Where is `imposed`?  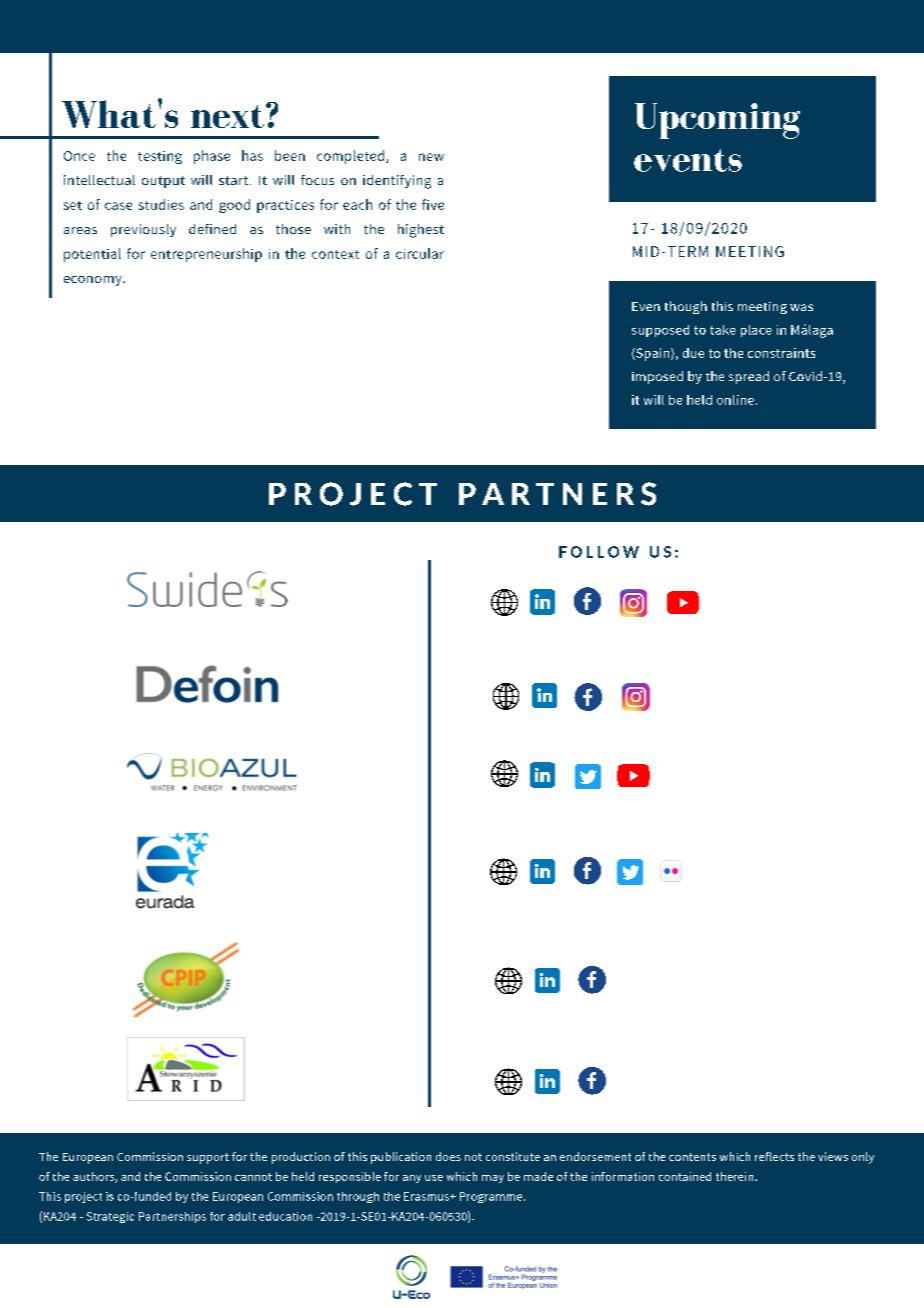 imposed is located at coordinates (657, 377).
